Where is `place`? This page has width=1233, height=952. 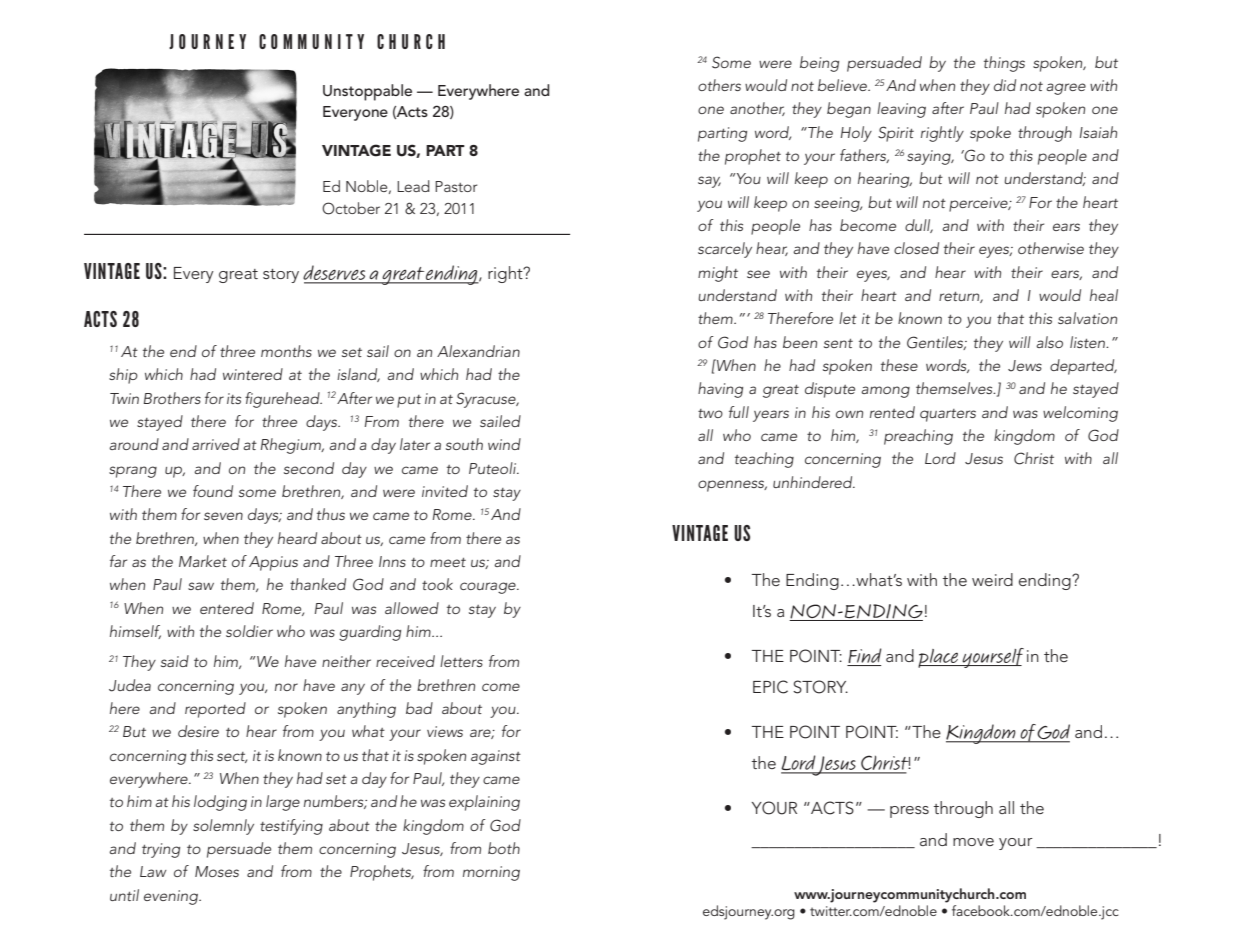 place is located at coordinates (939, 658).
